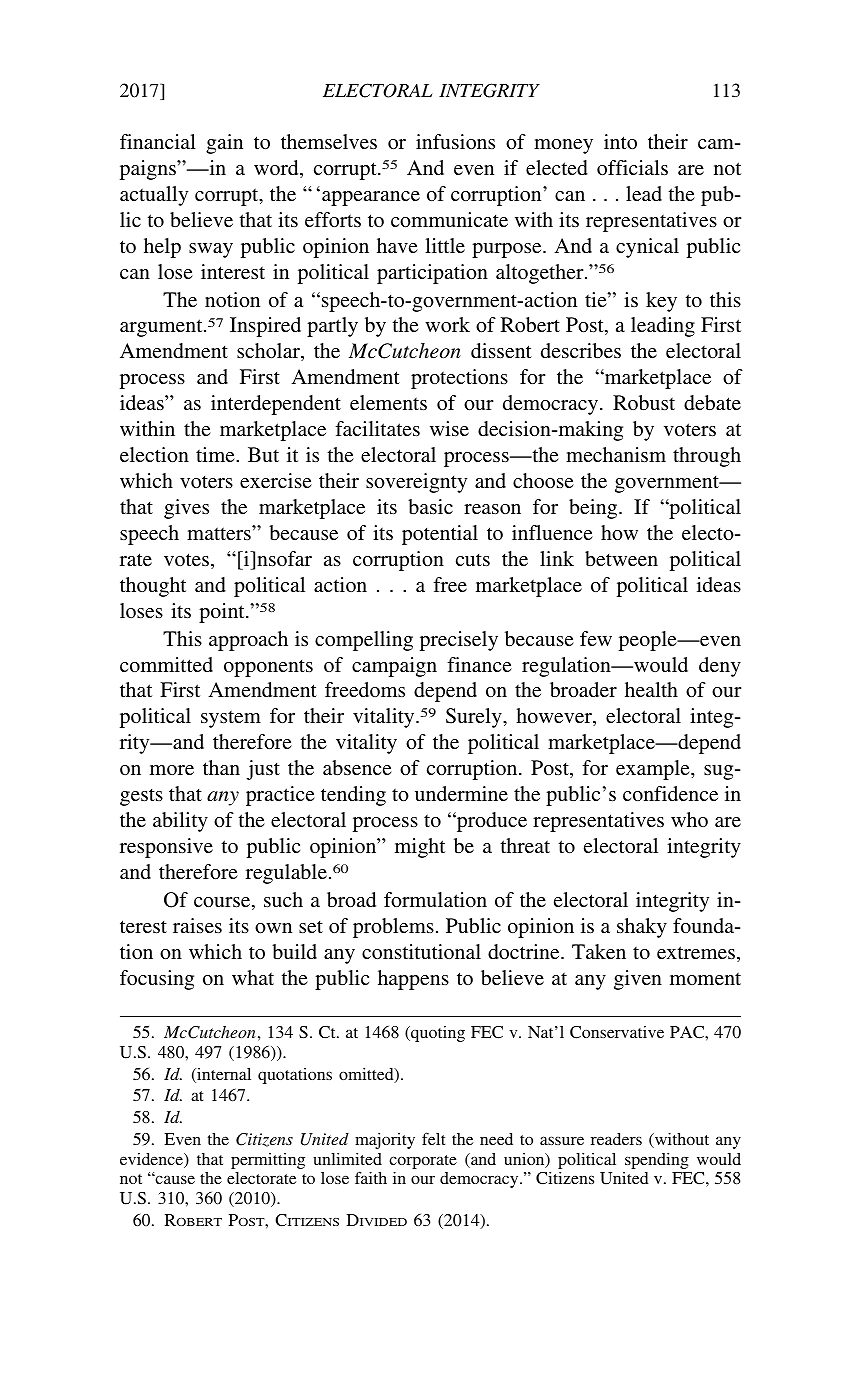  What do you see at coordinates (224, 144) in the document?
I see `gain` at bounding box center [224, 144].
